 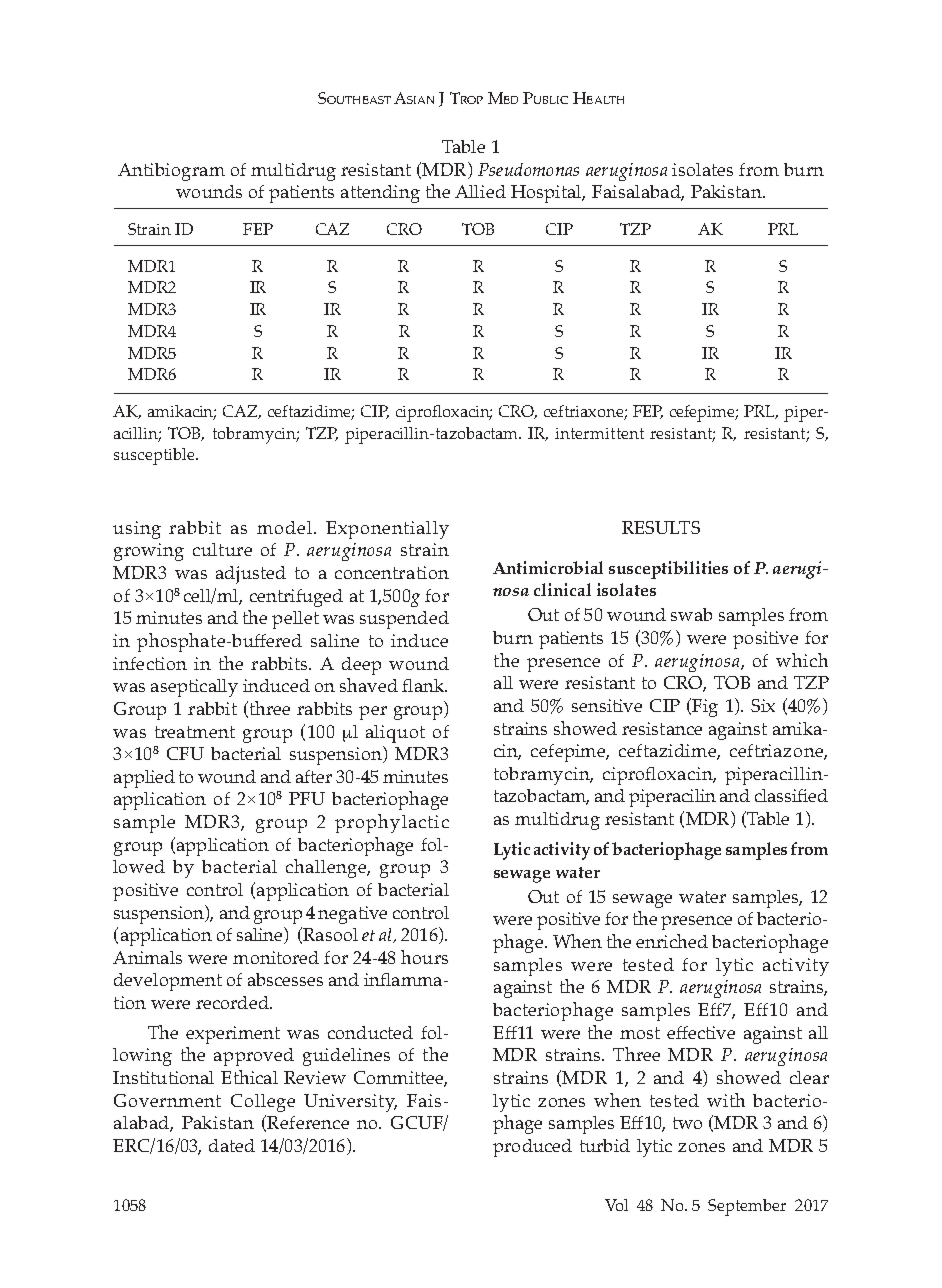 I want to click on attending, so click(x=380, y=194).
